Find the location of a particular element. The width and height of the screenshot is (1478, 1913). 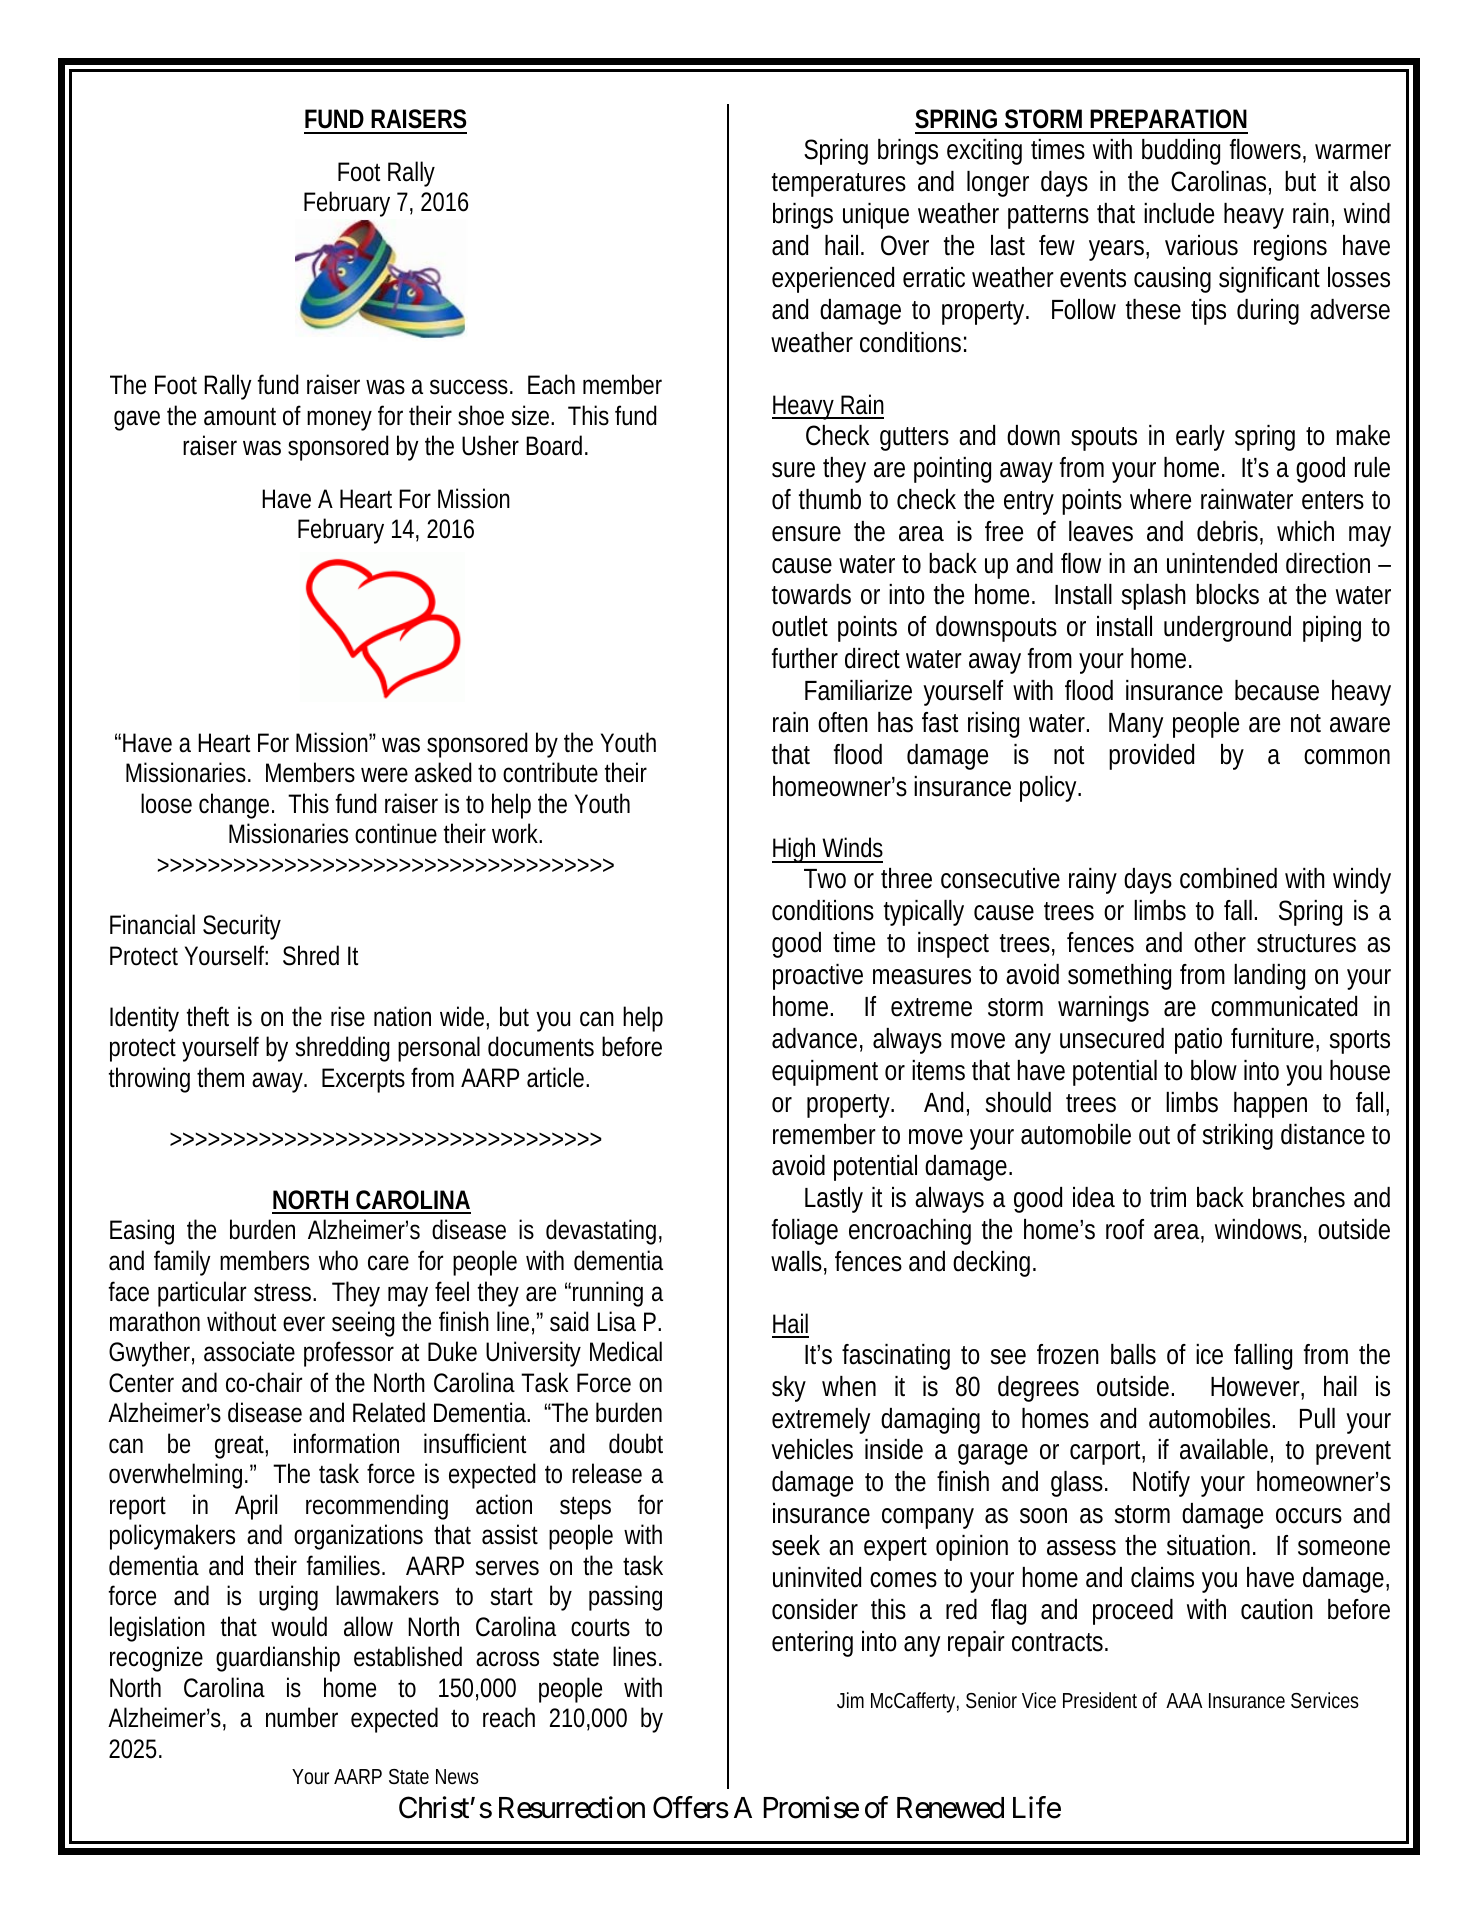

include is located at coordinates (1179, 213).
